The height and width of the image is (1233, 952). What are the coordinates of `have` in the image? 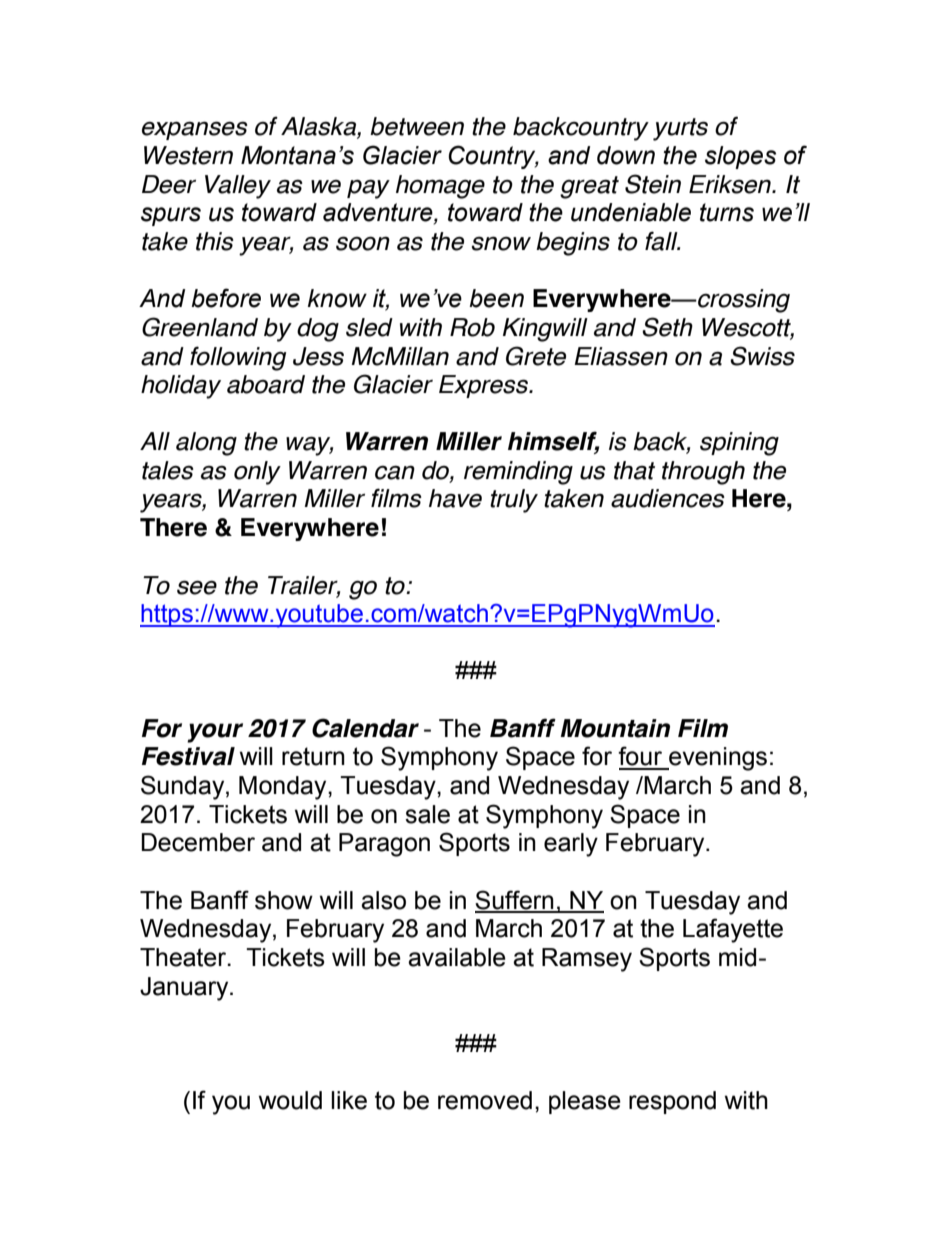 It's located at (455, 498).
